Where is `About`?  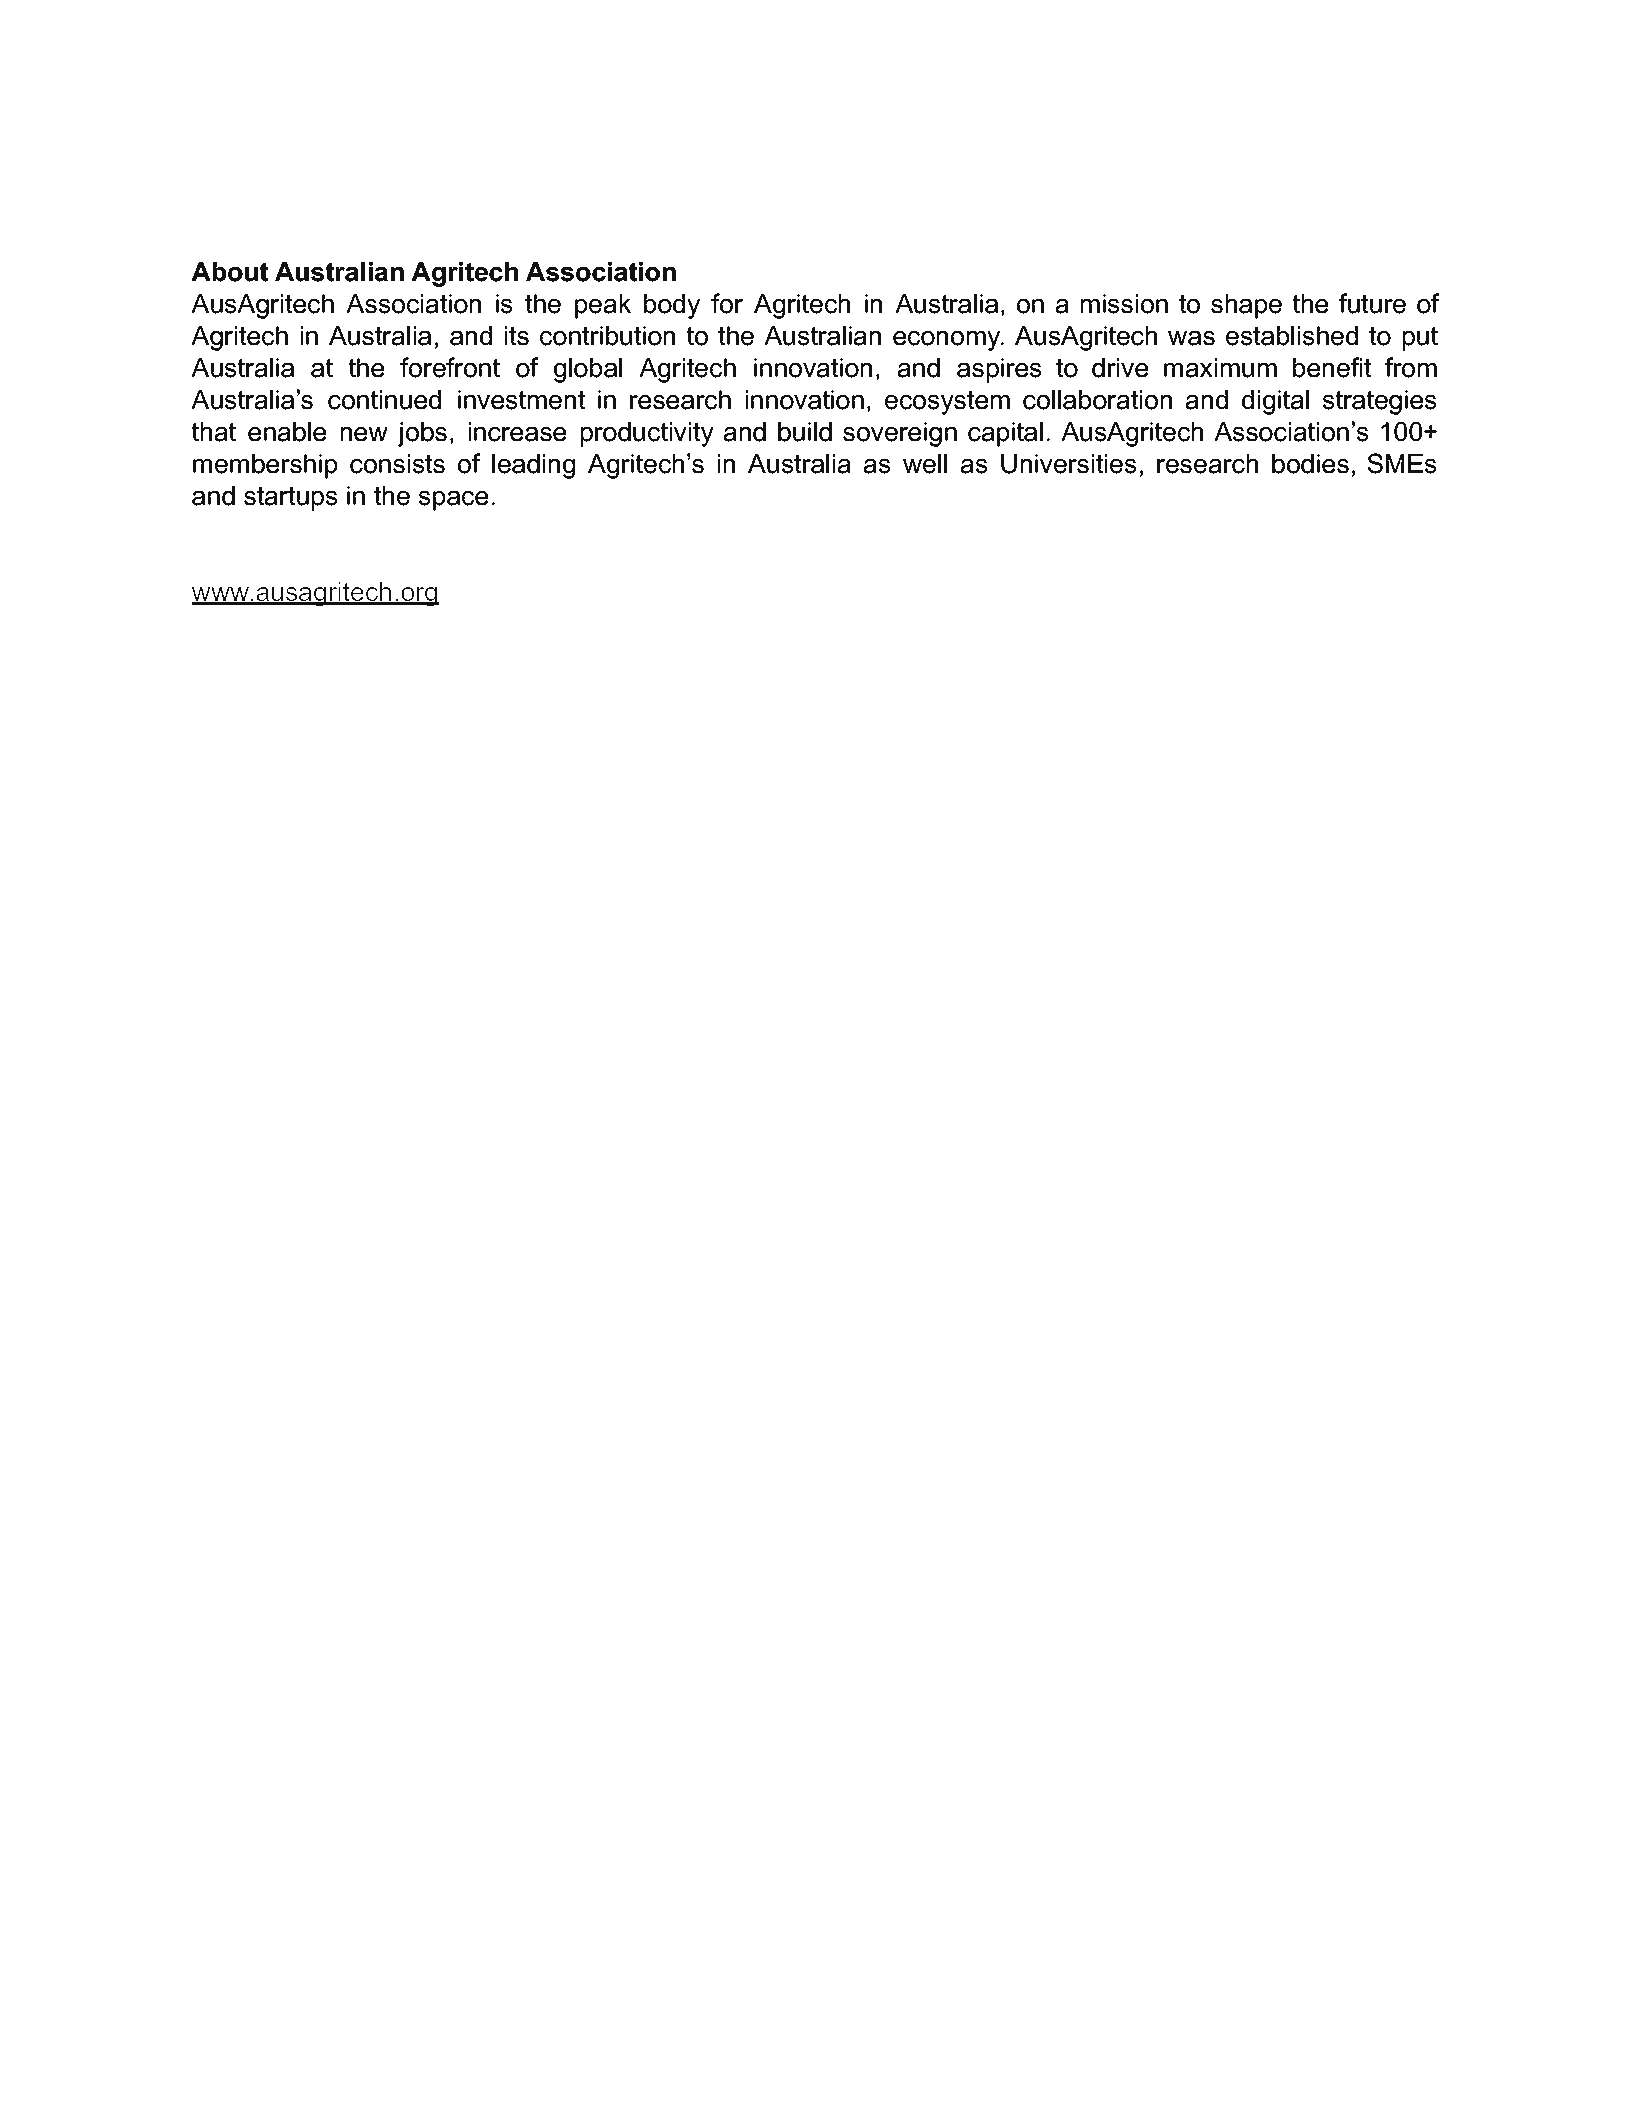
About is located at coordinates (229, 272).
